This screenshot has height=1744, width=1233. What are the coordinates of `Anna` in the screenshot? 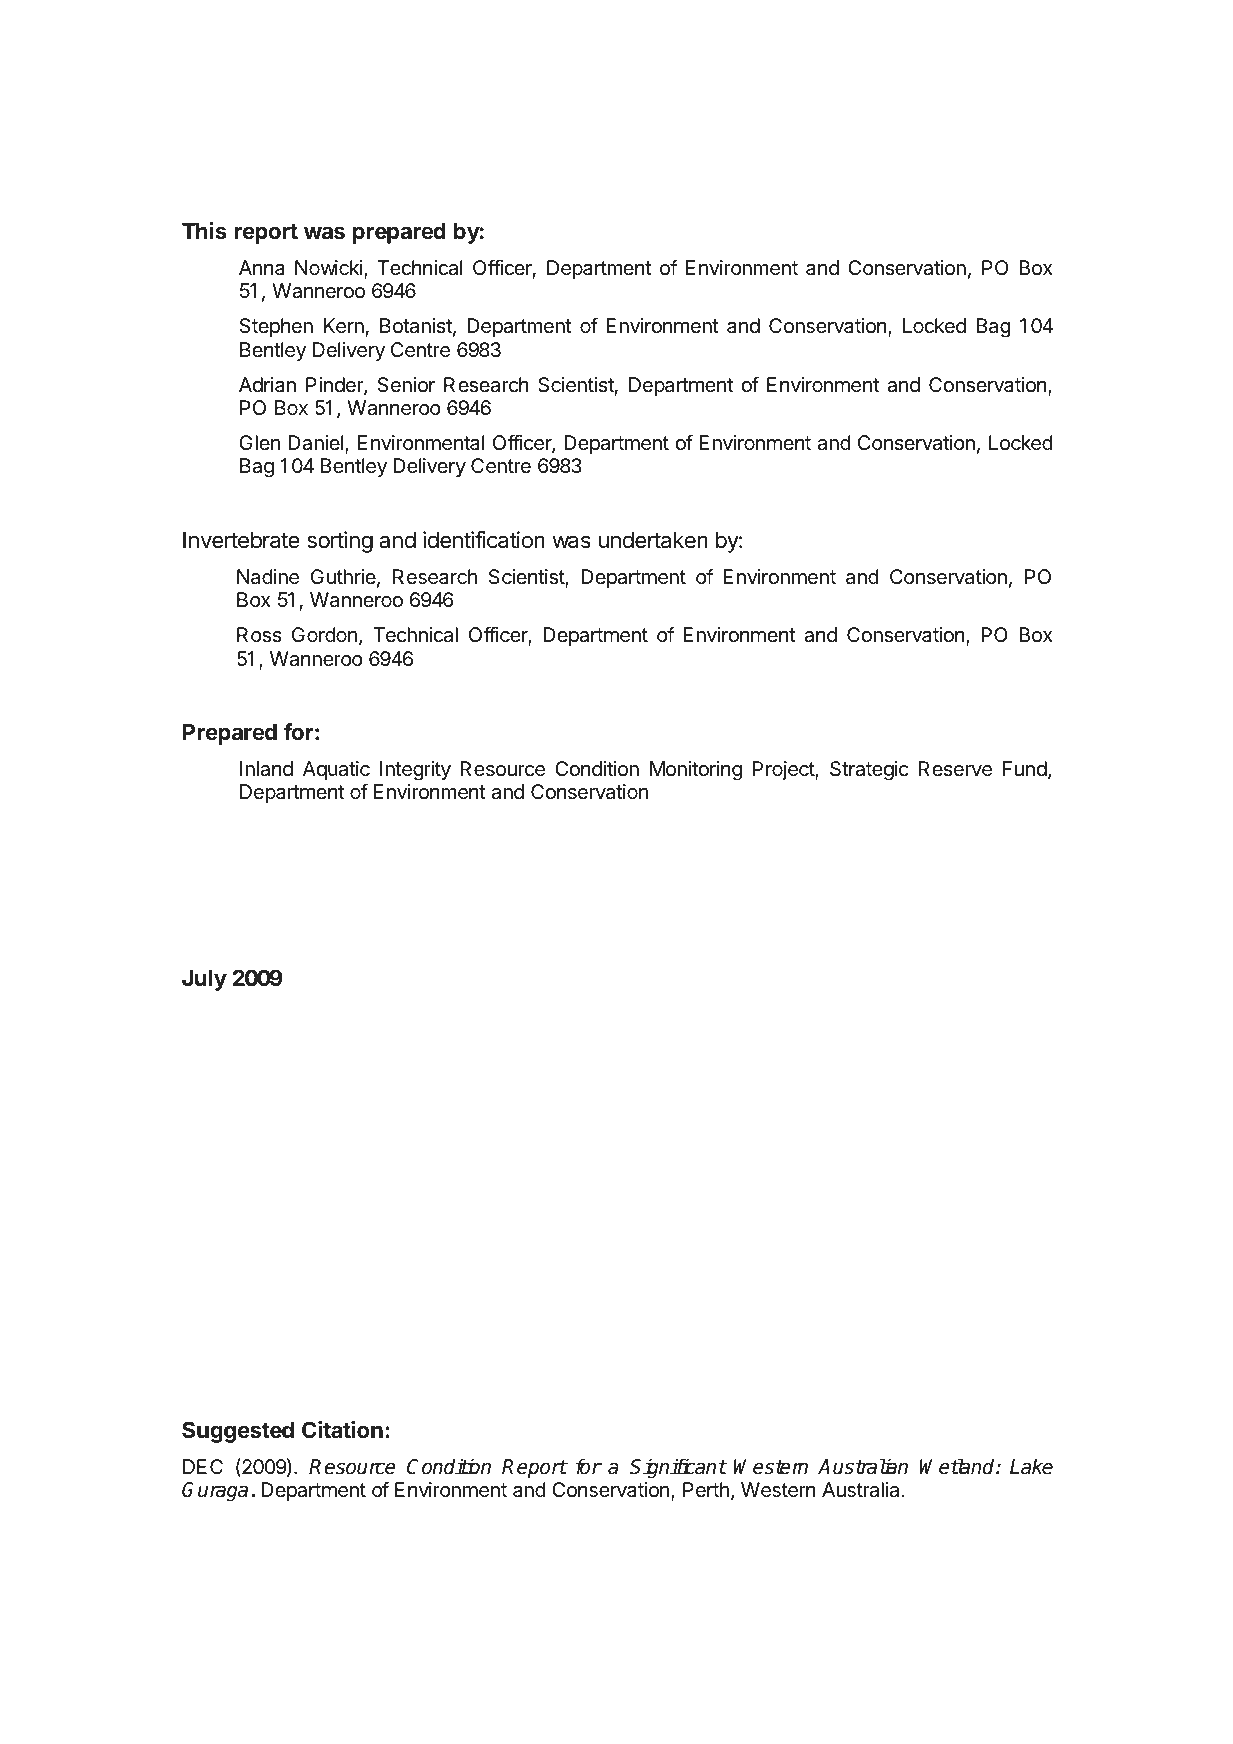 It's located at (262, 268).
